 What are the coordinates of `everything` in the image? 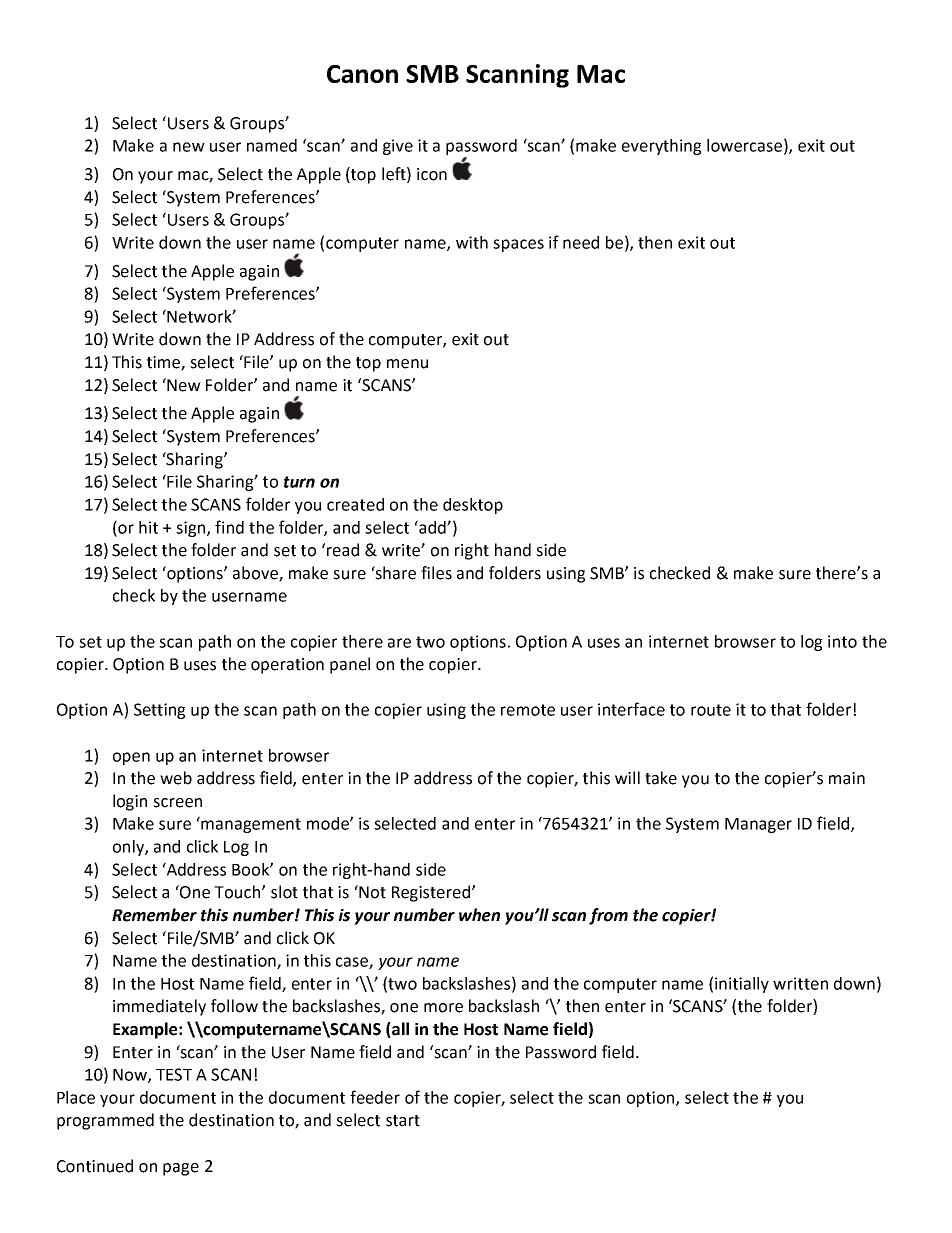 It's located at (661, 147).
